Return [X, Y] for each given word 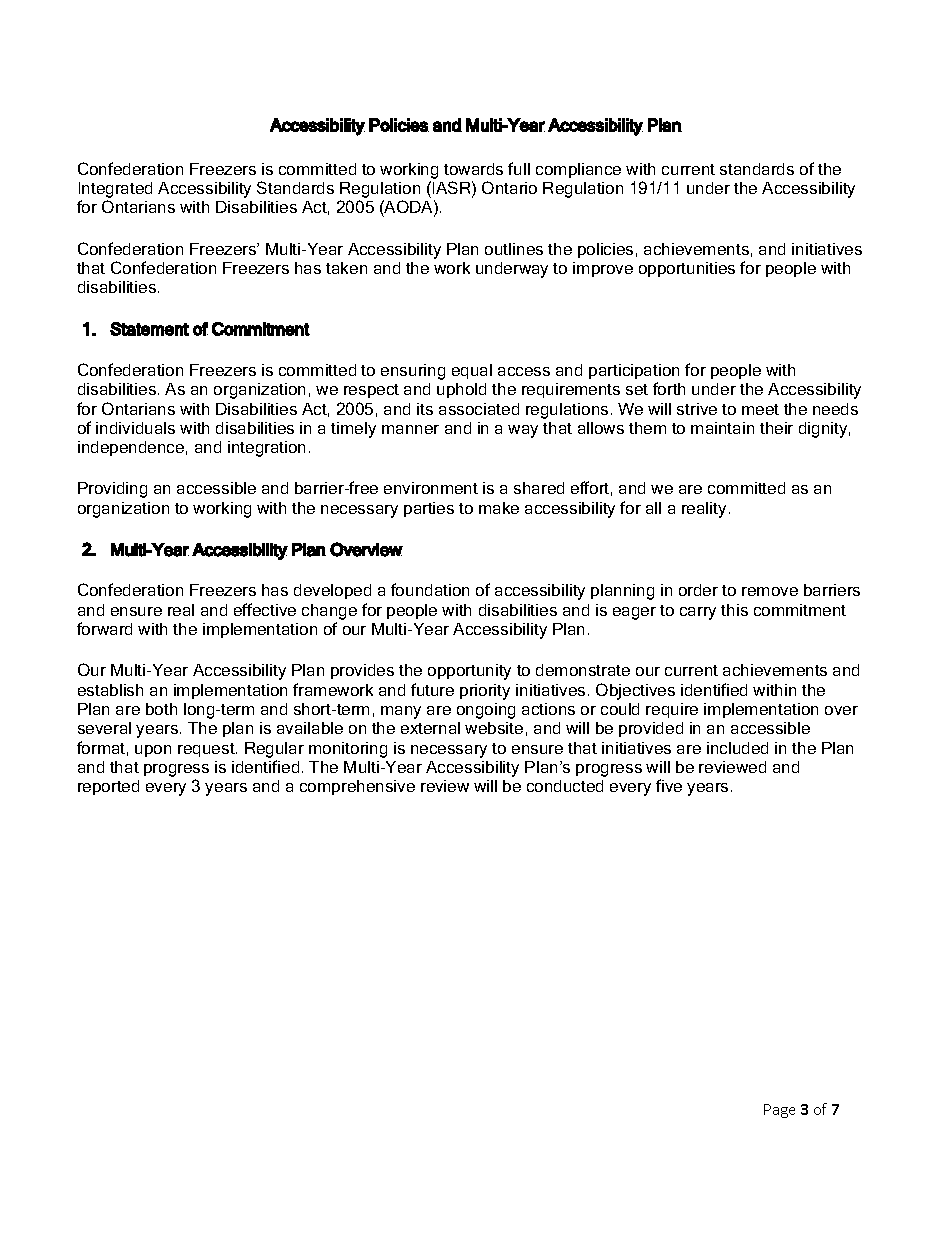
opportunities [687, 269]
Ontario [509, 187]
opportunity [469, 672]
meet [760, 409]
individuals [135, 428]
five [669, 785]
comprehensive [357, 787]
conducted [565, 786]
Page [779, 1111]
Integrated [115, 191]
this [734, 610]
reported [108, 787]
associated [479, 409]
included [737, 748]
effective [265, 609]
